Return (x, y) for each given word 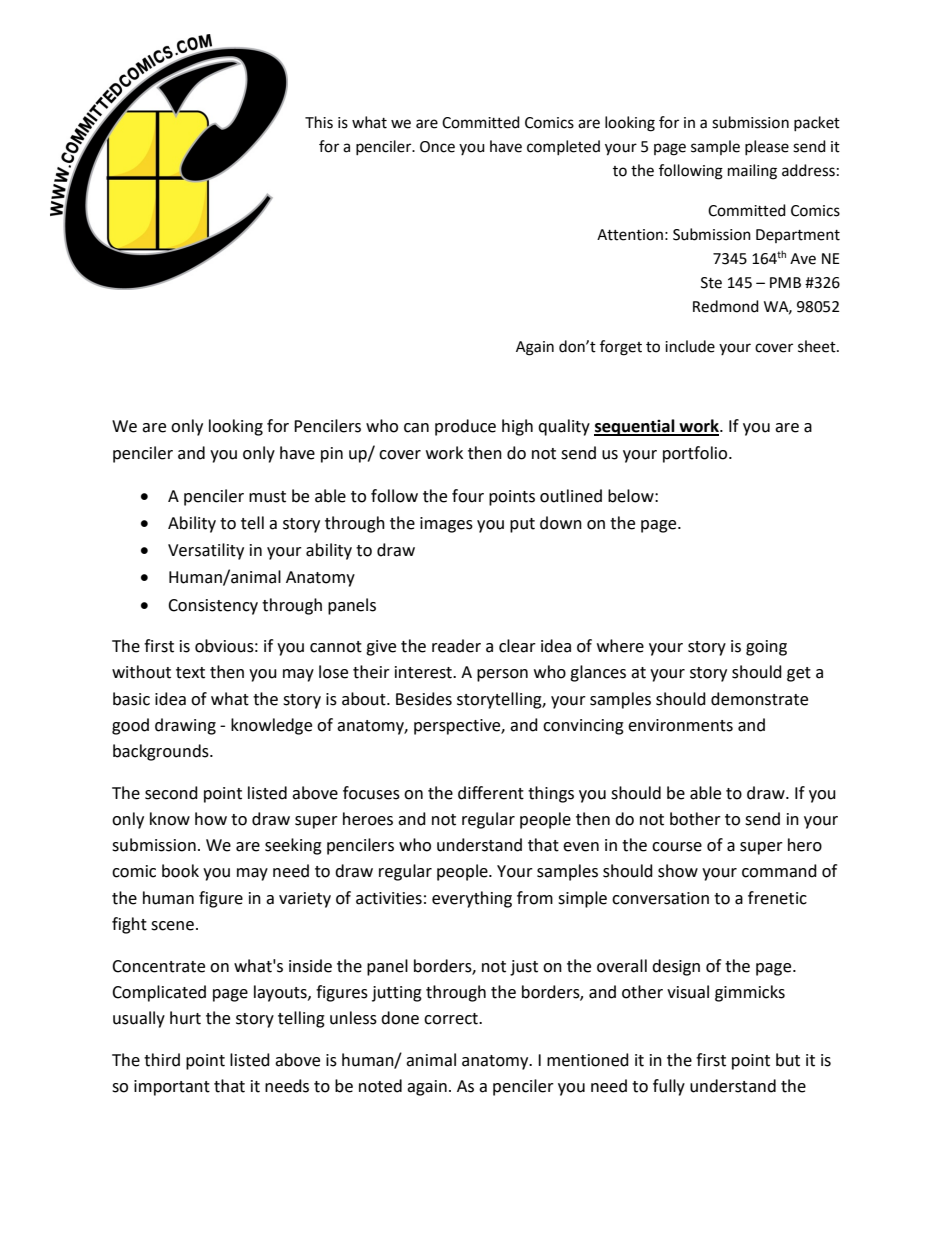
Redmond (726, 306)
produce (465, 427)
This (319, 122)
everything (472, 899)
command (779, 871)
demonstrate (759, 699)
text (190, 673)
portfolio (696, 454)
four (468, 496)
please (767, 147)
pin (332, 455)
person (502, 675)
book (180, 871)
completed (563, 147)
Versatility (206, 551)
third (162, 1060)
